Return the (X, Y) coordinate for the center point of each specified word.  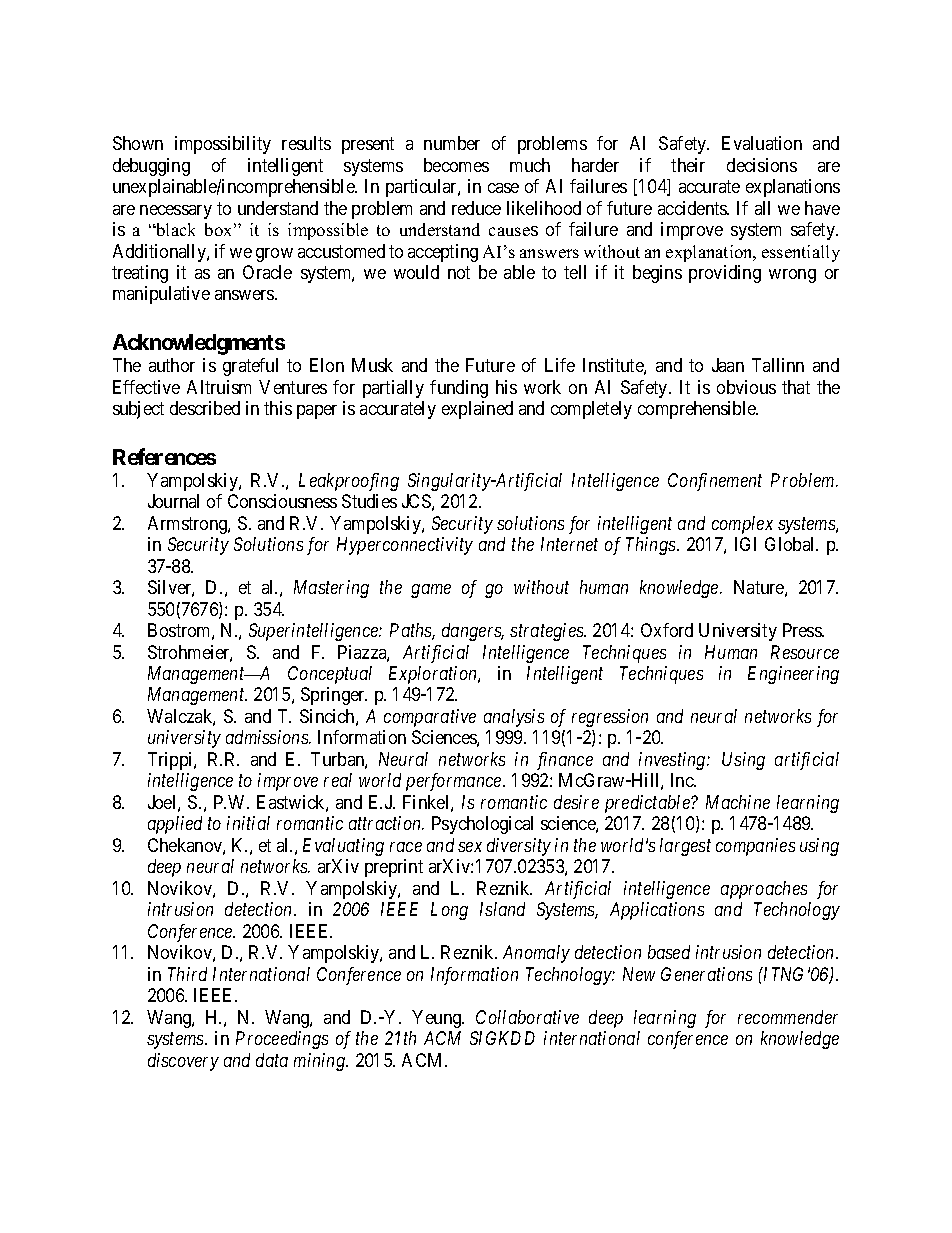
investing (673, 761)
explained (477, 410)
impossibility (223, 145)
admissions (268, 737)
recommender (788, 1017)
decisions (762, 165)
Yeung (438, 1019)
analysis (514, 718)
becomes (456, 165)
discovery (183, 1062)
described (205, 408)
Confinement (715, 482)
